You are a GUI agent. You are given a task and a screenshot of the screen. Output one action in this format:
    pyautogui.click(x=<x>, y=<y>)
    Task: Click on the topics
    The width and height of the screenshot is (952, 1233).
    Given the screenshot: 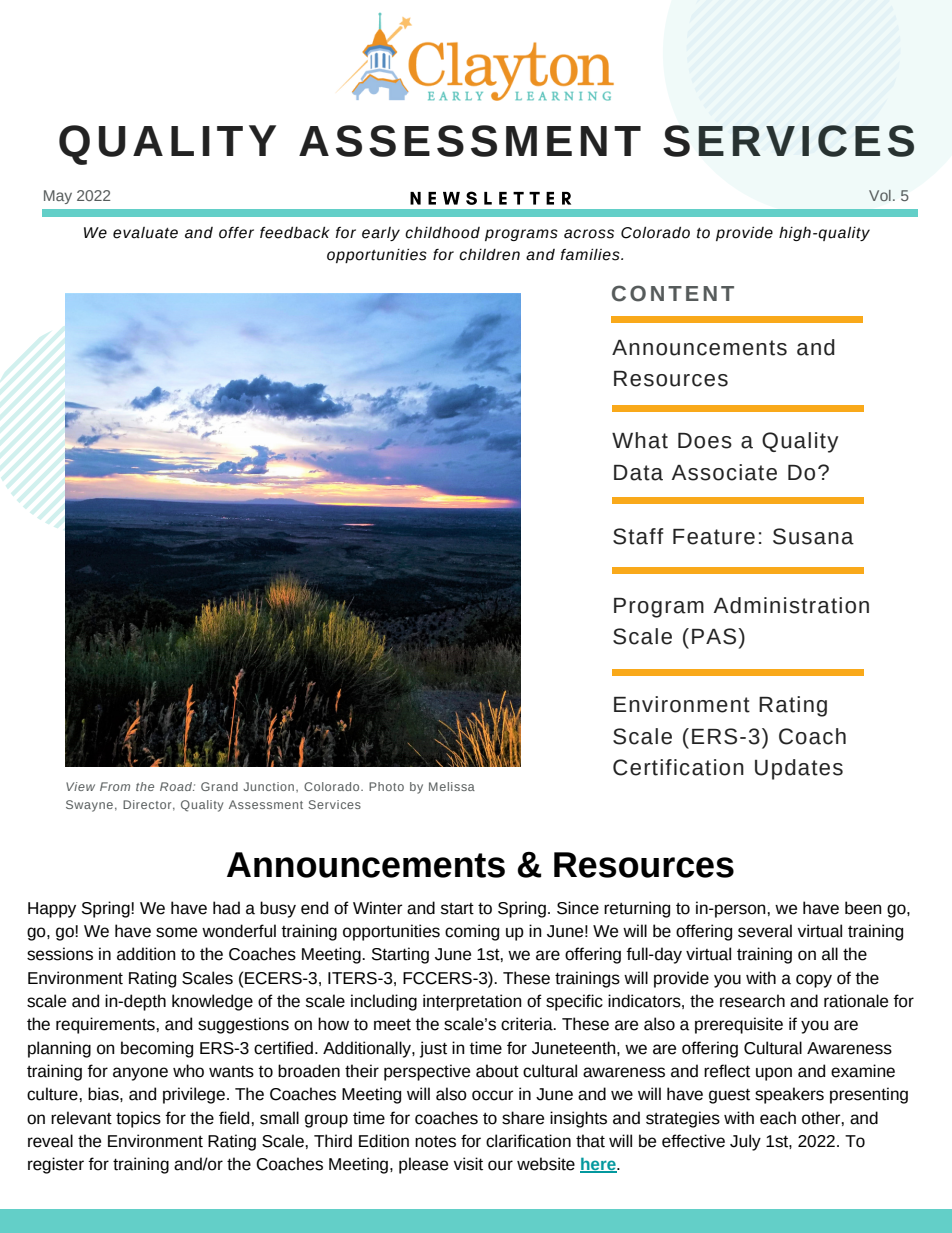 What is the action you would take?
    pyautogui.click(x=138, y=1119)
